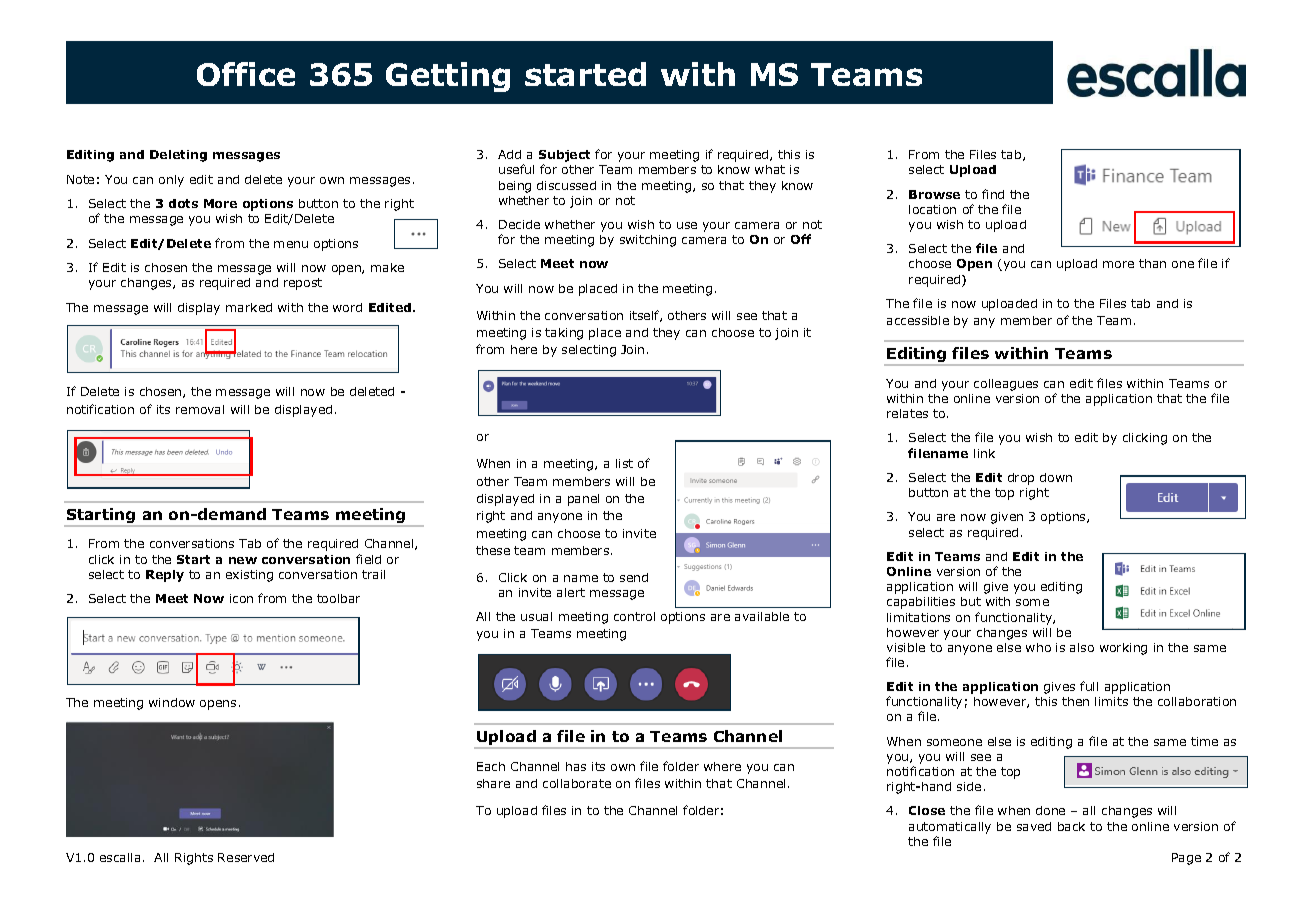  What do you see at coordinates (577, 783) in the screenshot?
I see `collaborate` at bounding box center [577, 783].
